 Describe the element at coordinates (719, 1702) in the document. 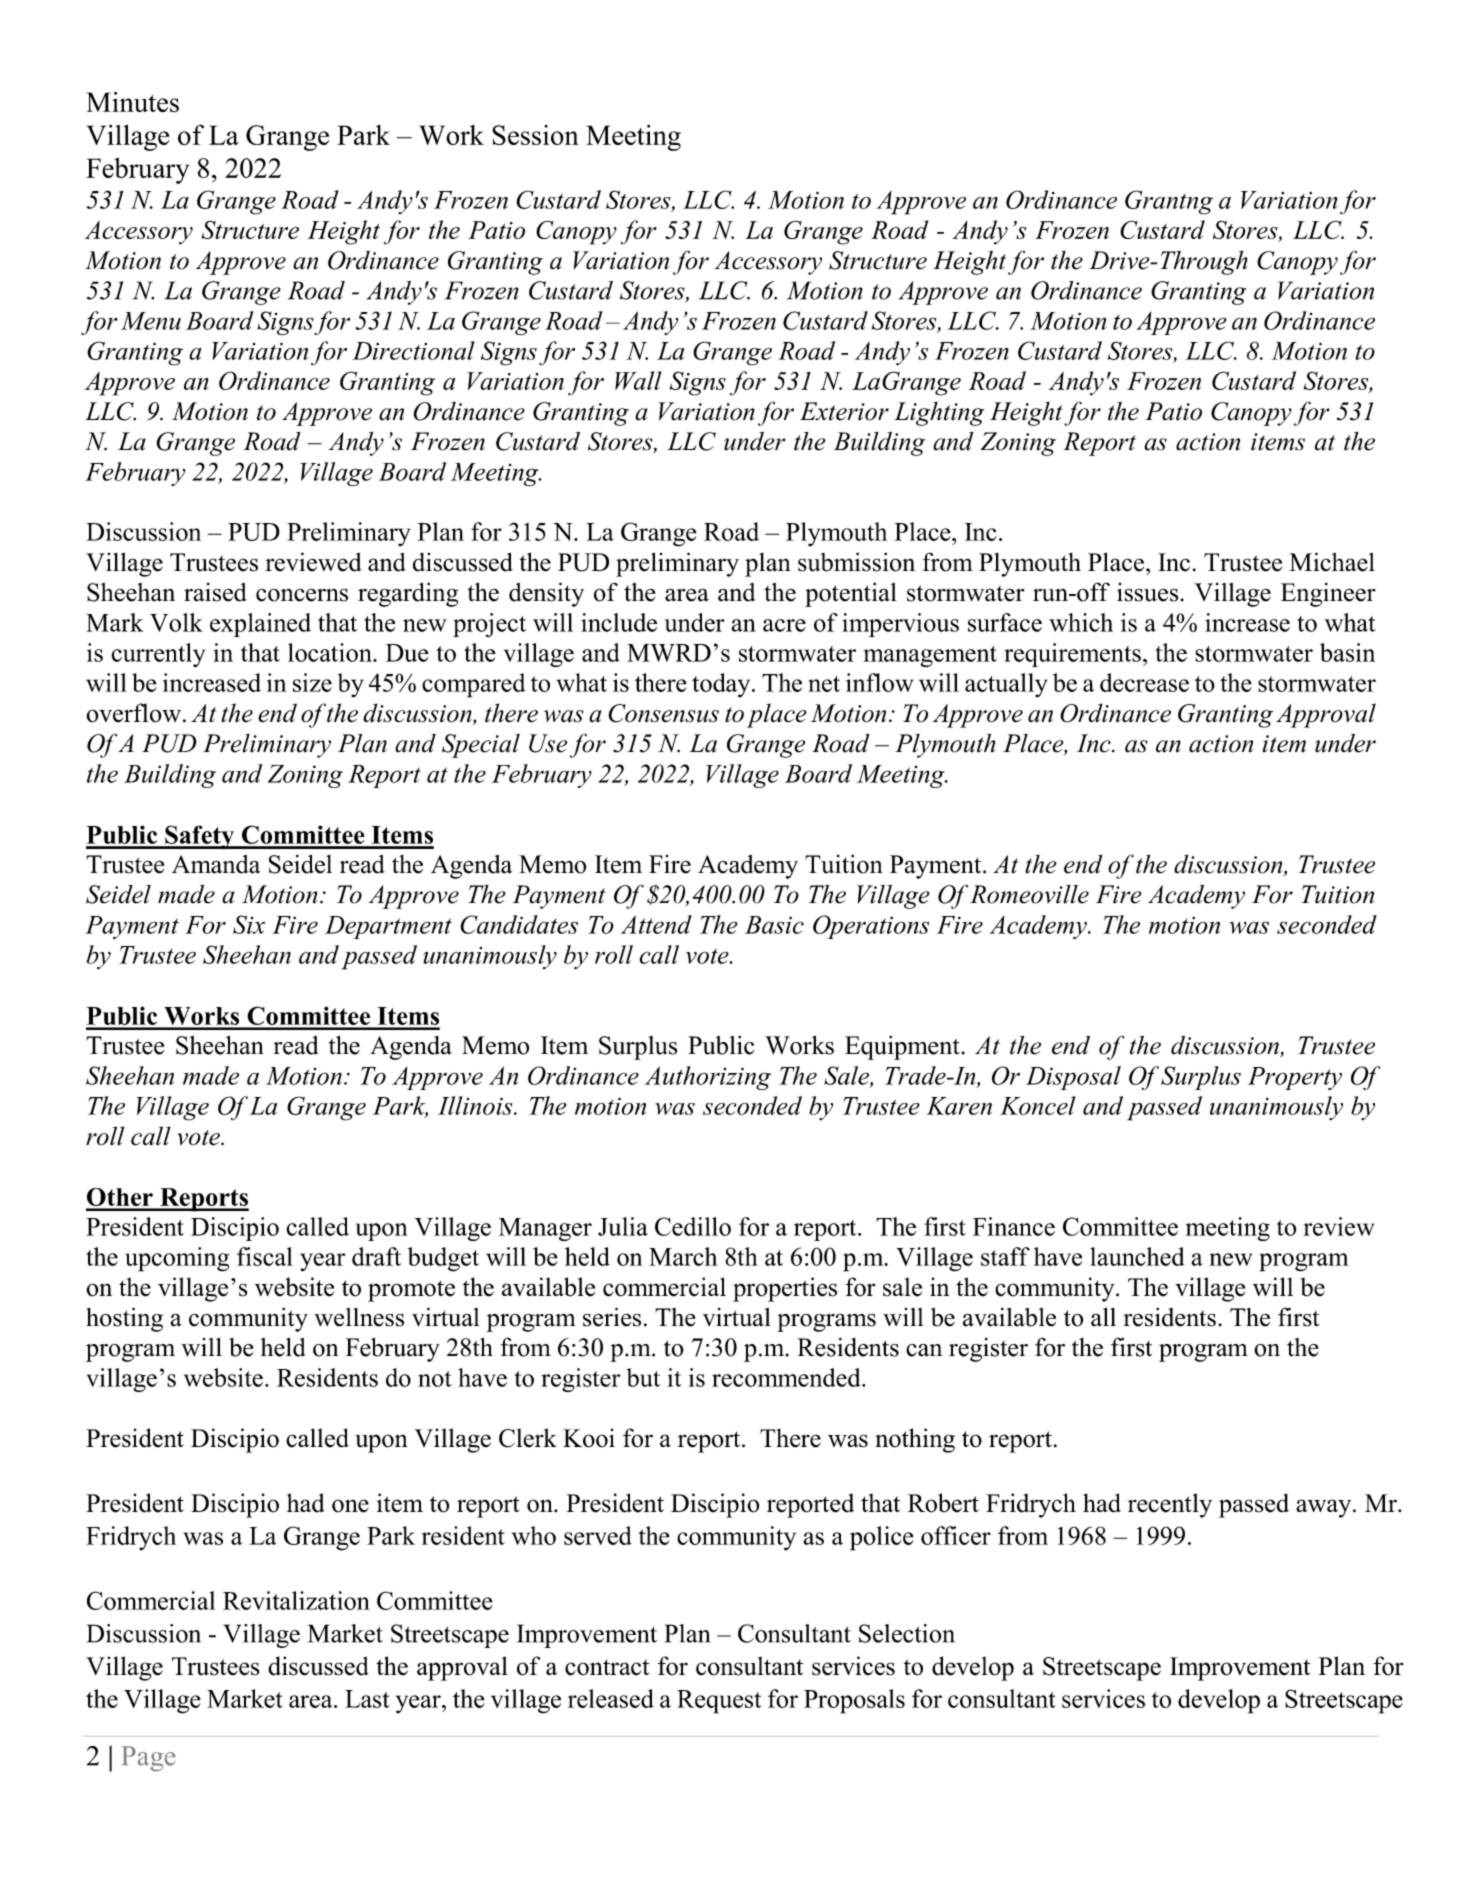

I see `Request` at that location.
